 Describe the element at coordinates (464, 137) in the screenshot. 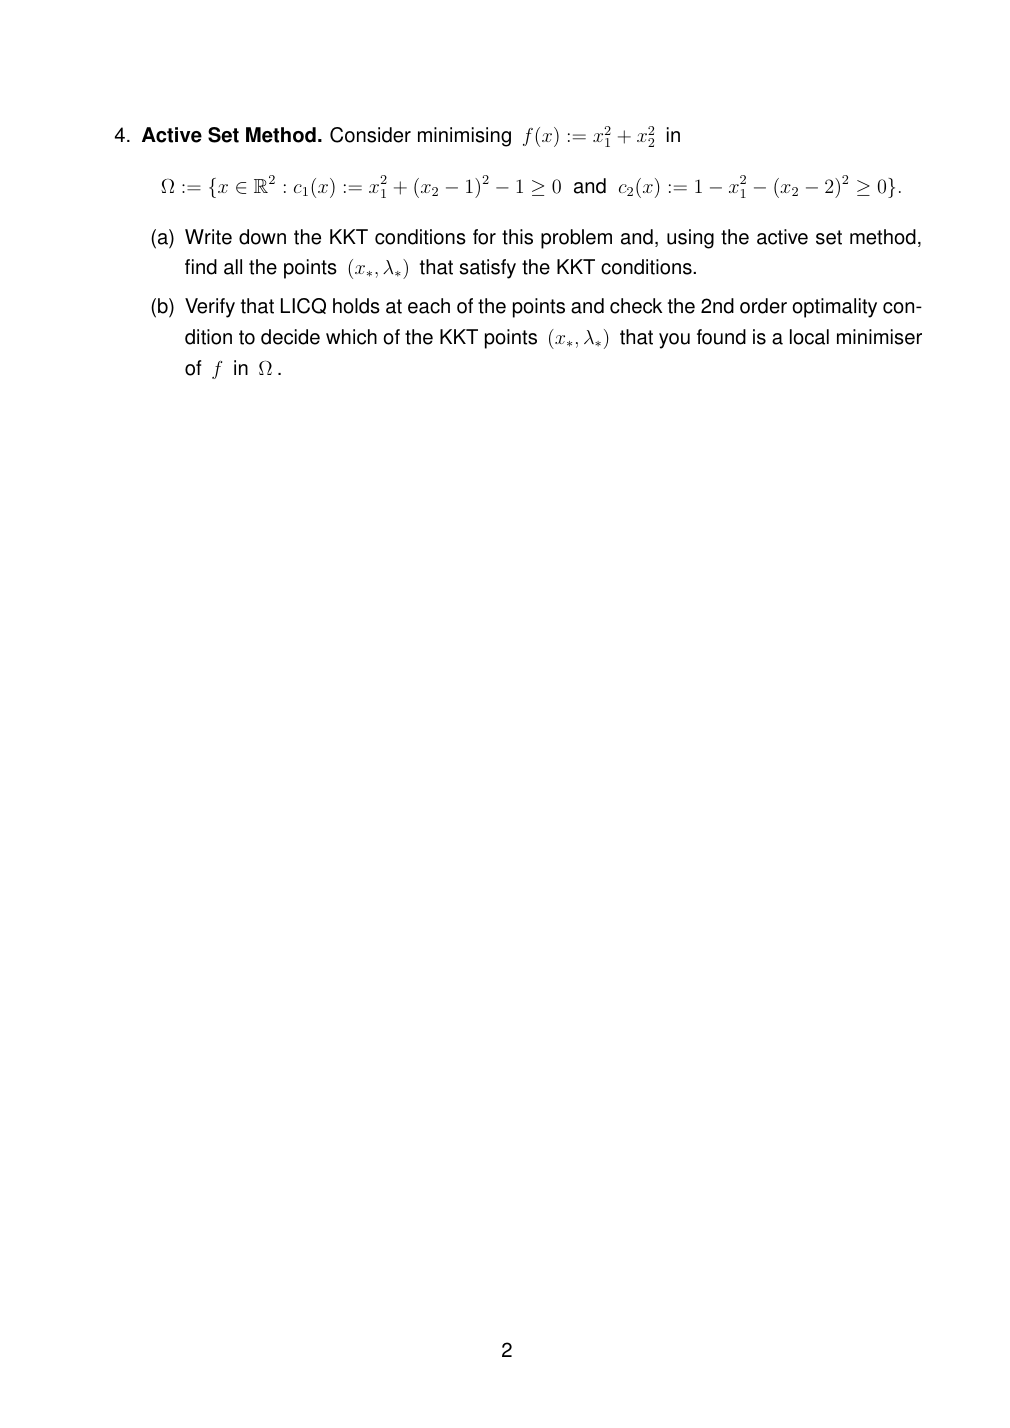

I see `minimising` at that location.
